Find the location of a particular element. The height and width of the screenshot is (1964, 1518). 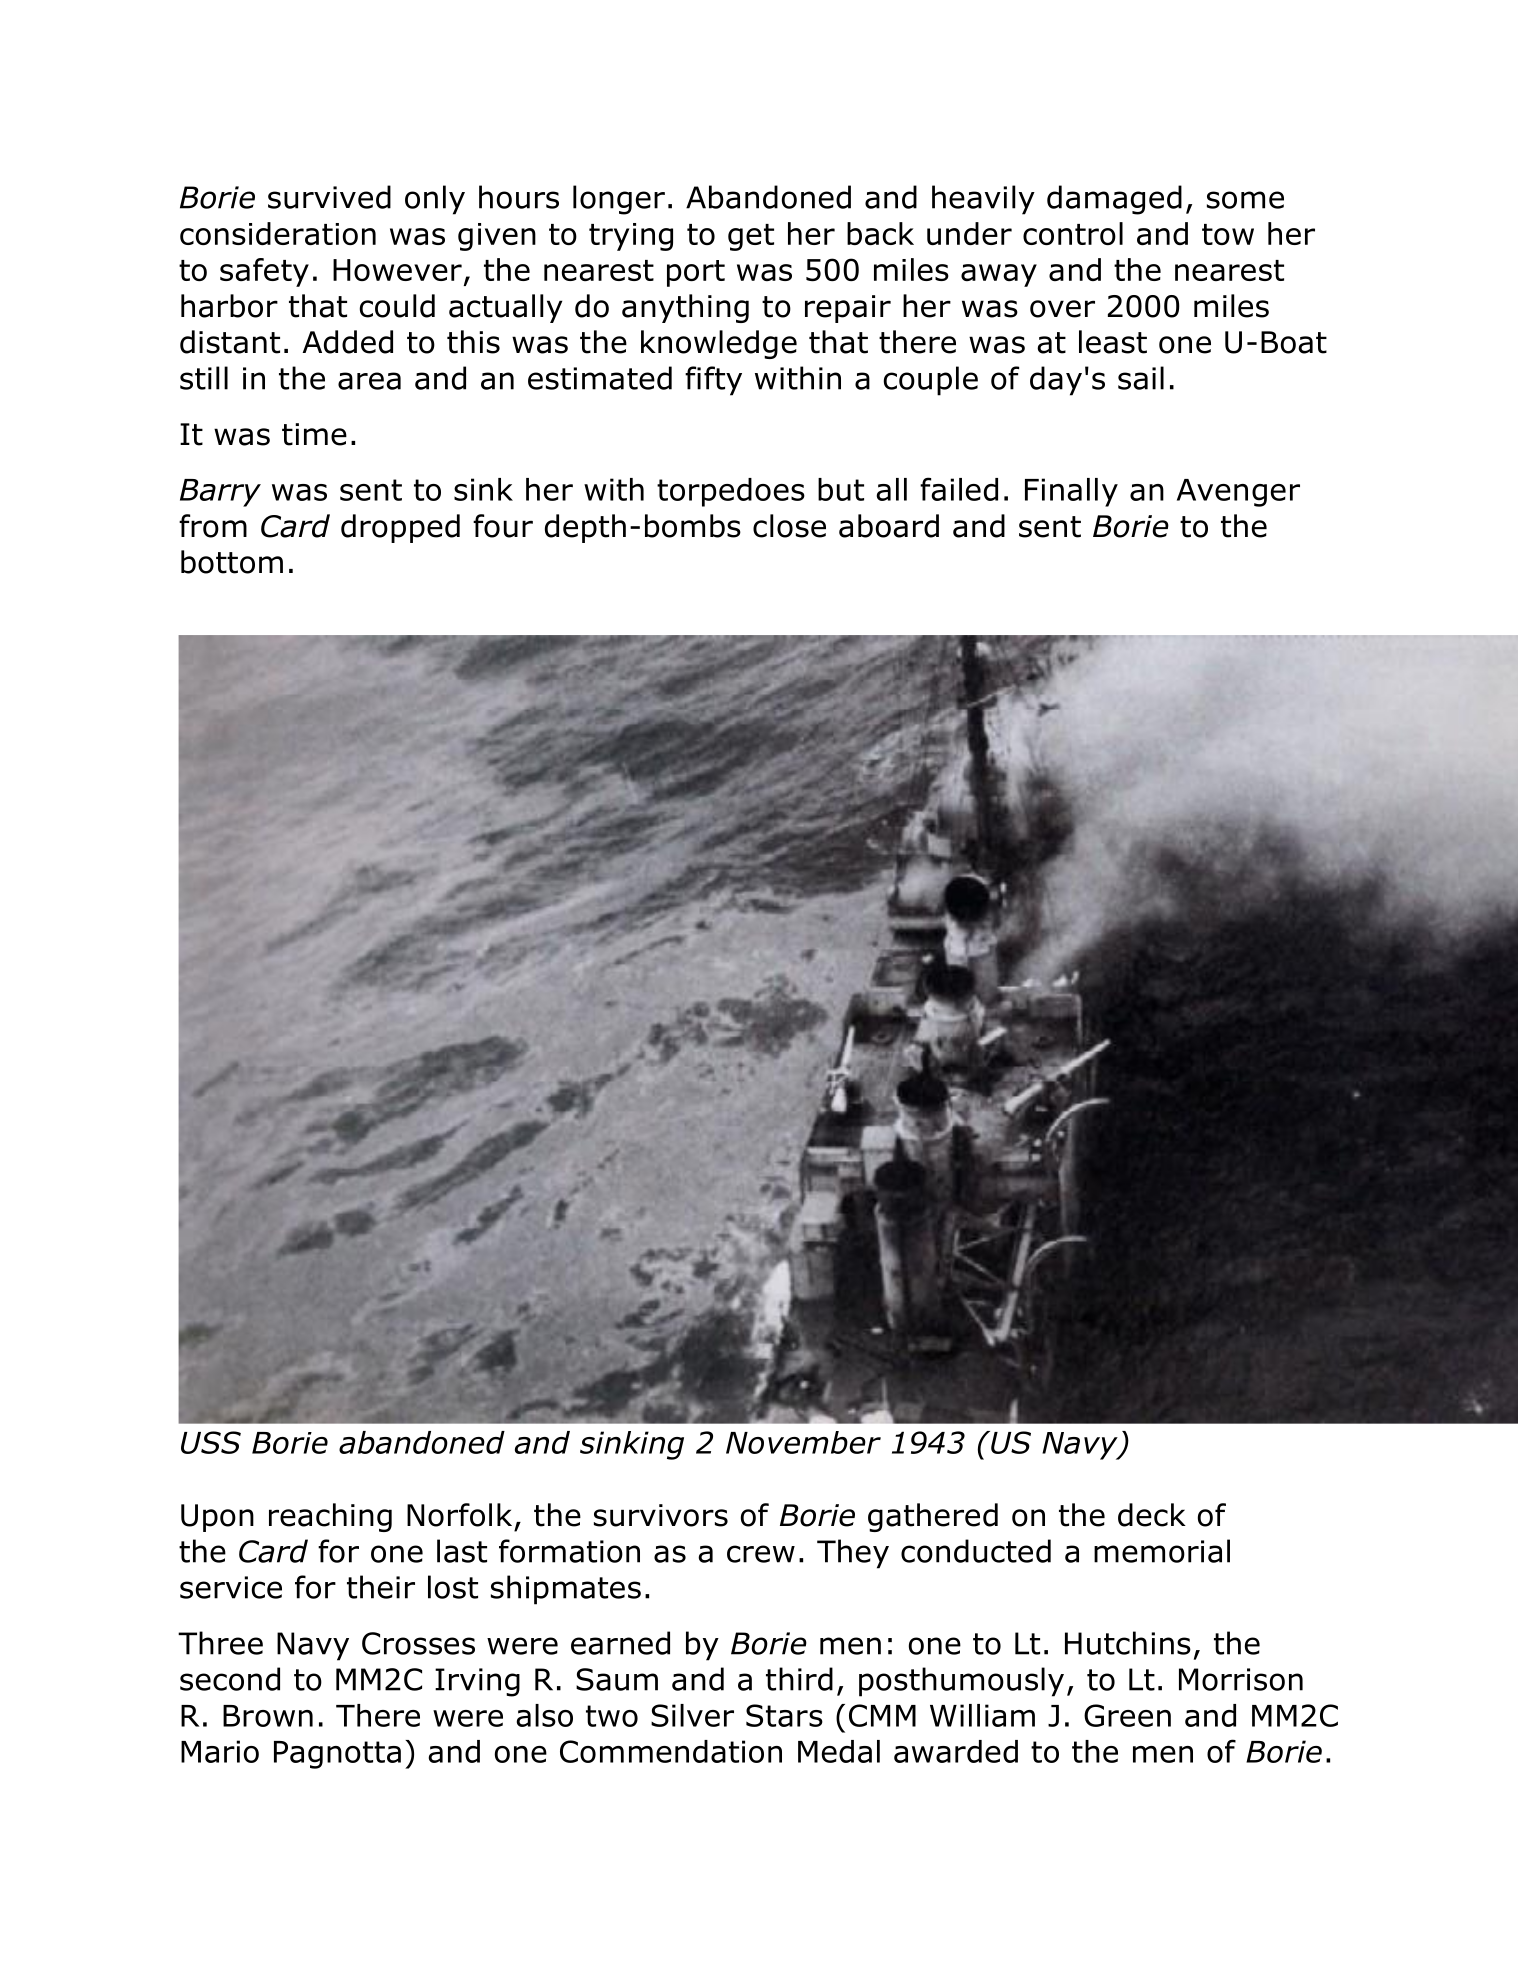

USS is located at coordinates (211, 1442).
